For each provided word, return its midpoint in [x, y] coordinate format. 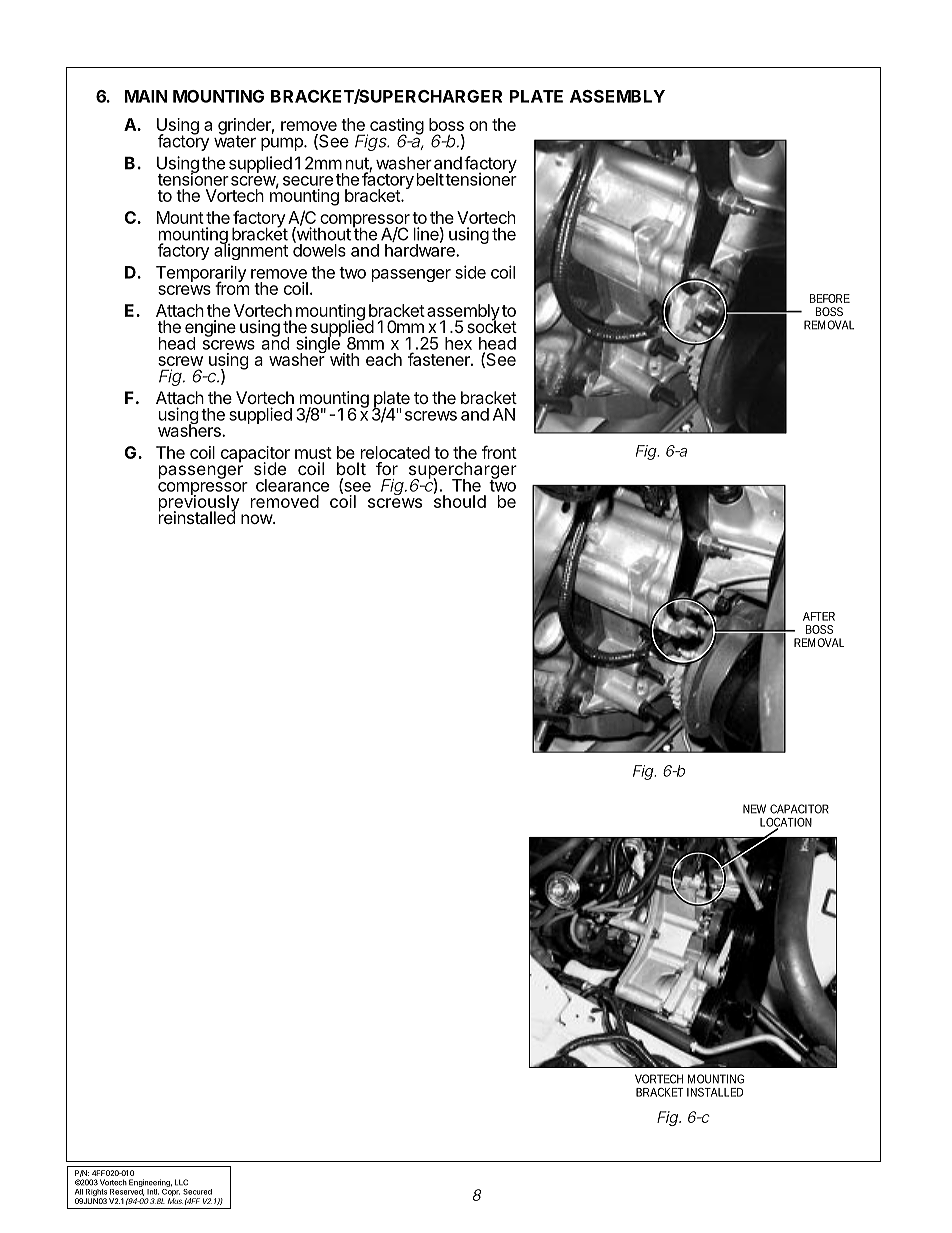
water [235, 140]
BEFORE [830, 298]
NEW [754, 809]
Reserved [127, 1192]
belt [430, 179]
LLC [181, 1182]
